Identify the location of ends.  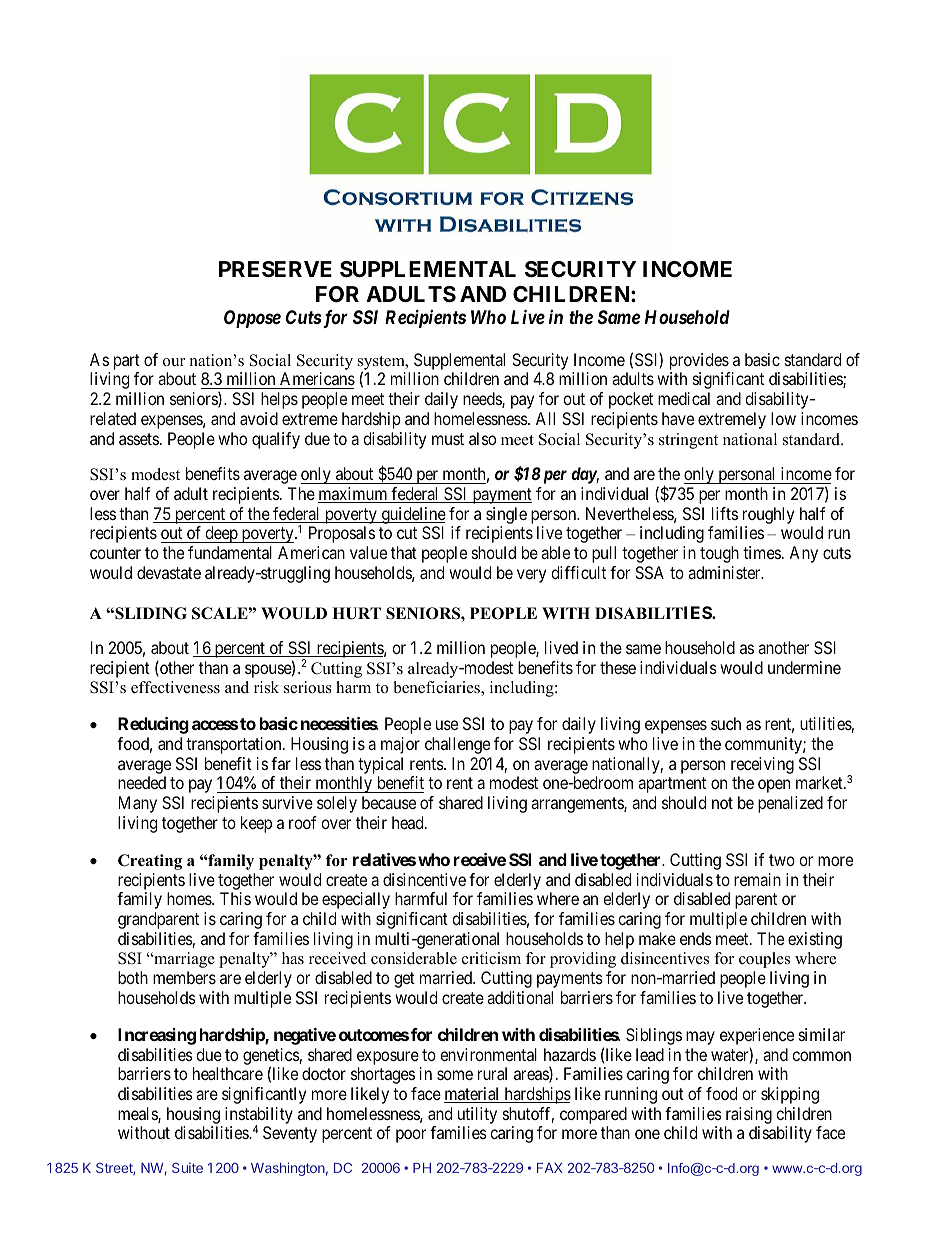
(696, 938).
